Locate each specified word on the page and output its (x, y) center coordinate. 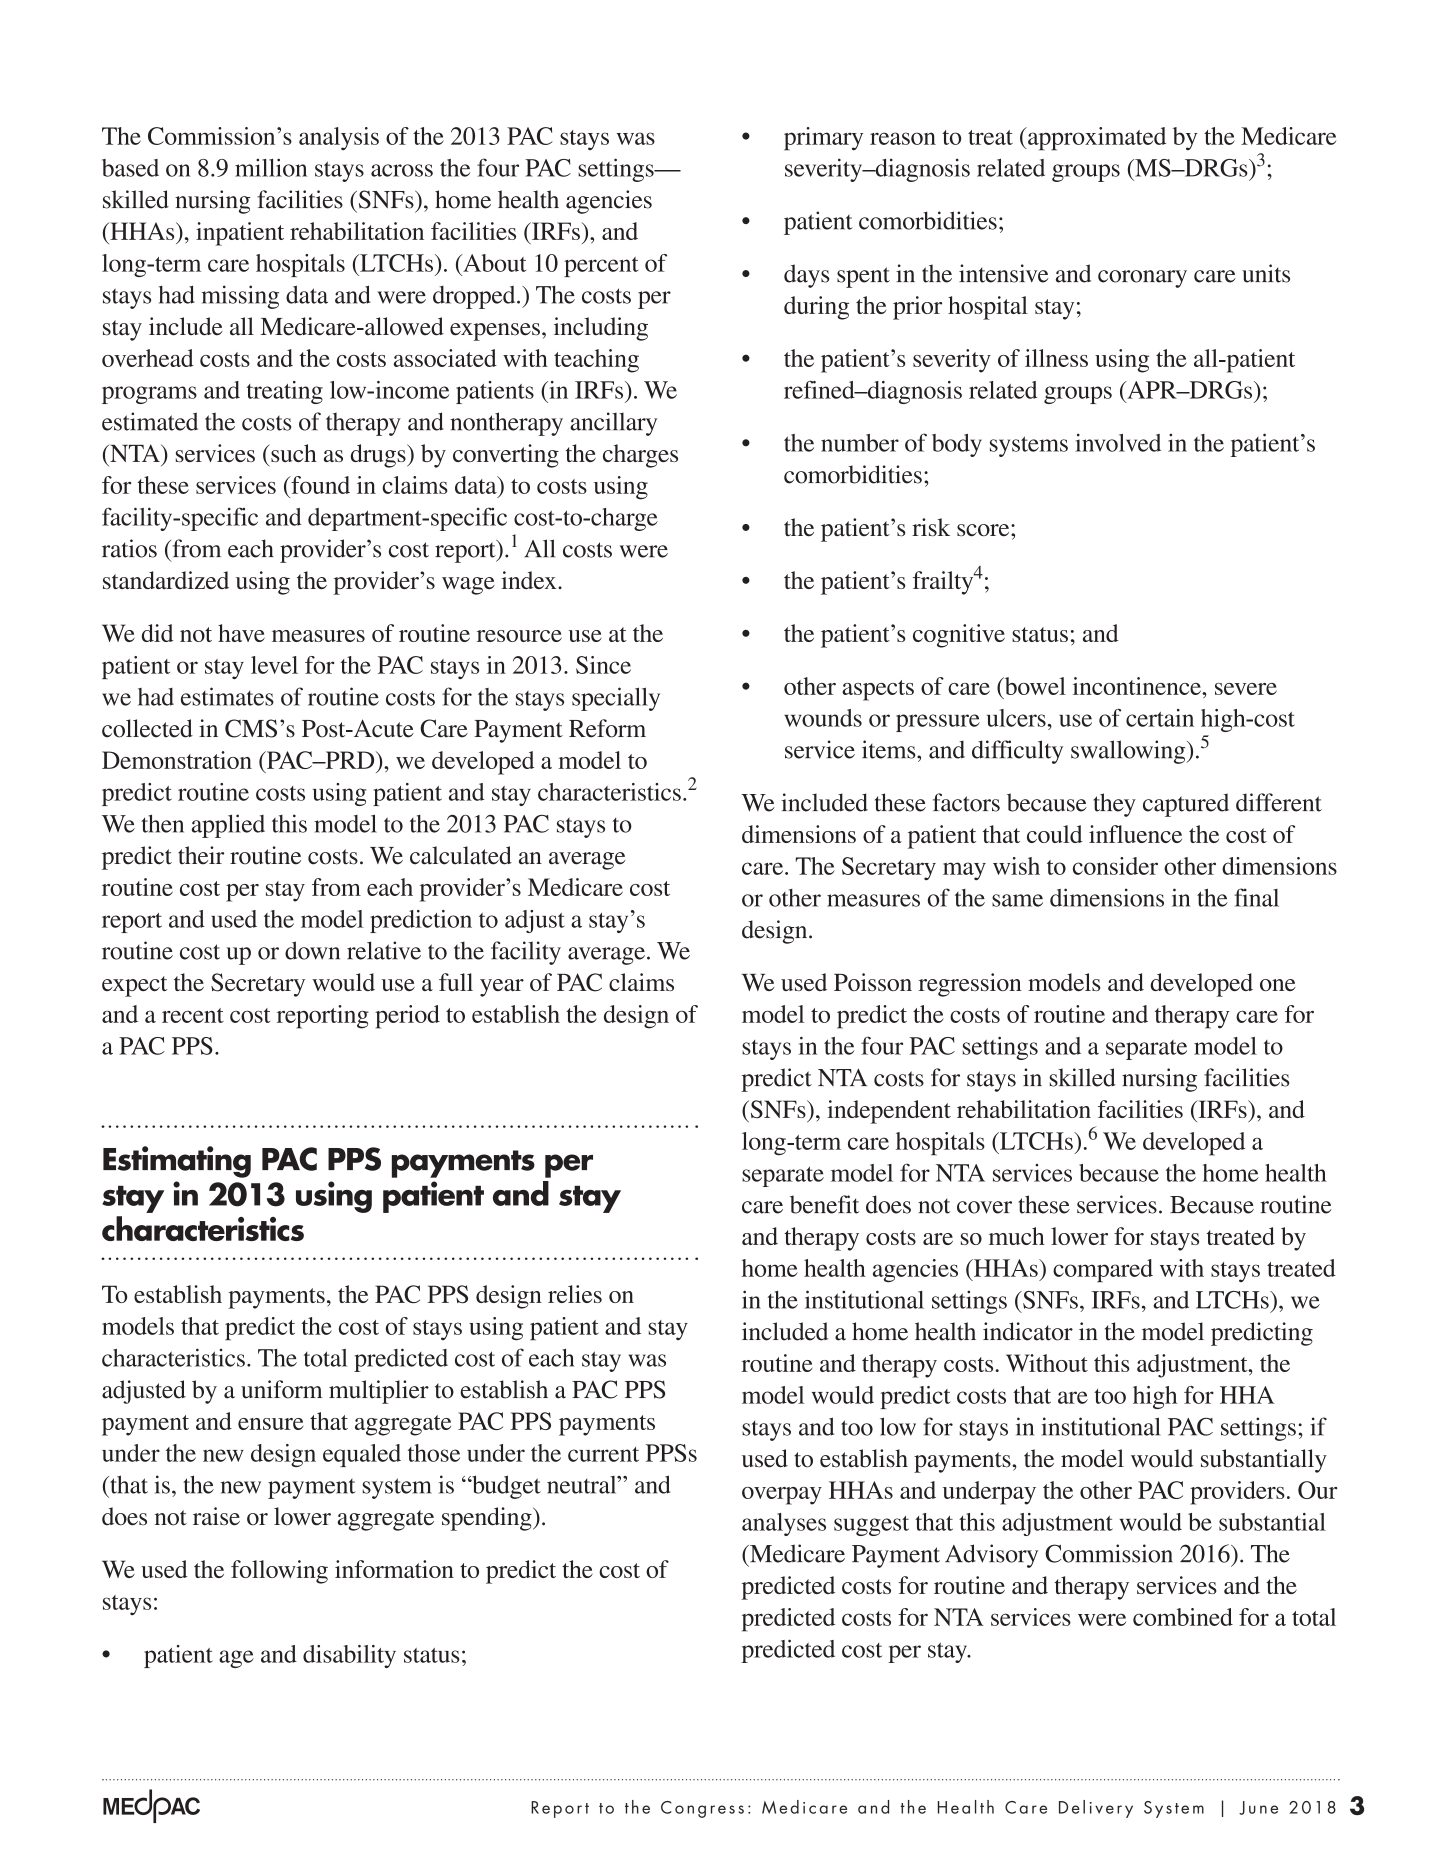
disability (349, 1656)
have (241, 633)
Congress (702, 1809)
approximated (1096, 139)
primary (823, 139)
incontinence (1138, 686)
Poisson (873, 982)
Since (603, 665)
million (271, 167)
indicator (1028, 1331)
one (1278, 985)
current (603, 1454)
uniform (281, 1389)
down (312, 950)
